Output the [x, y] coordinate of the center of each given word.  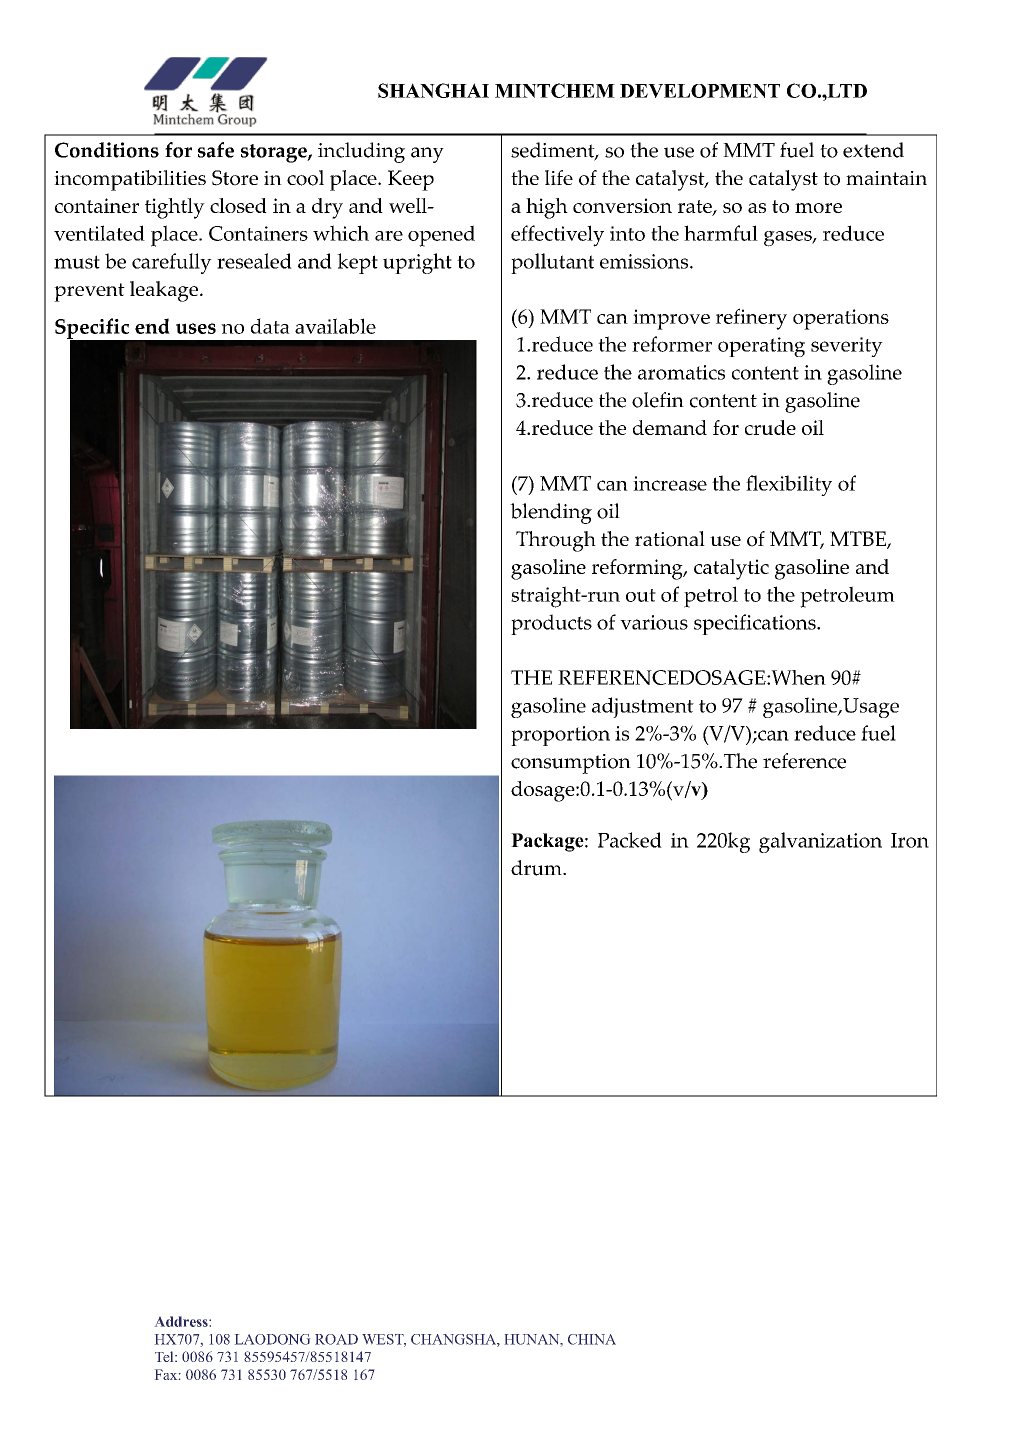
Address [182, 1321]
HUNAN [533, 1339]
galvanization [820, 842]
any [427, 155]
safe [216, 150]
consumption [571, 764]
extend [873, 150]
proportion [560, 736]
